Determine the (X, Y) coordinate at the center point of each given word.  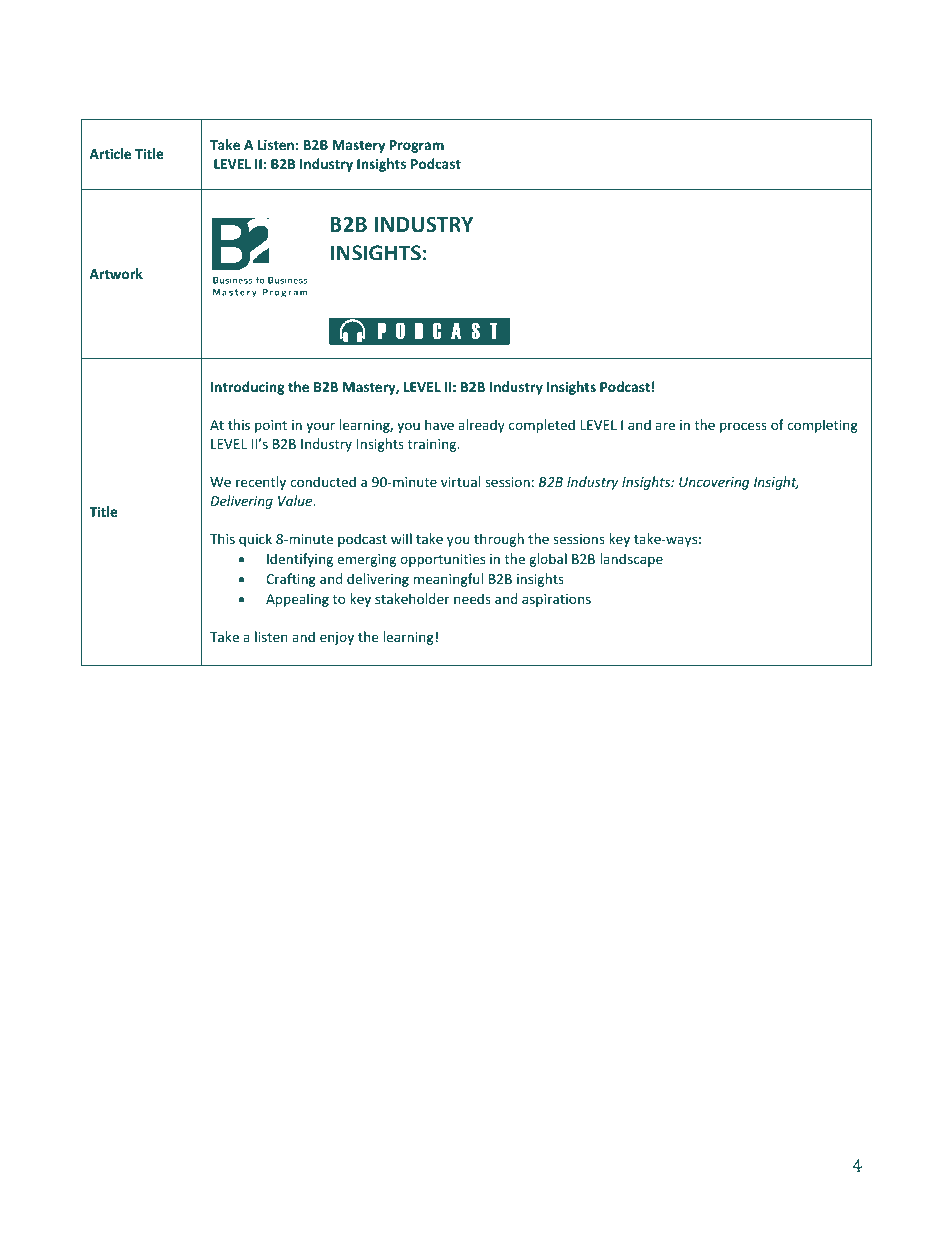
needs (472, 598)
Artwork (116, 273)
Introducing (248, 388)
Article (110, 153)
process (743, 427)
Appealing (297, 600)
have (439, 424)
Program (417, 146)
